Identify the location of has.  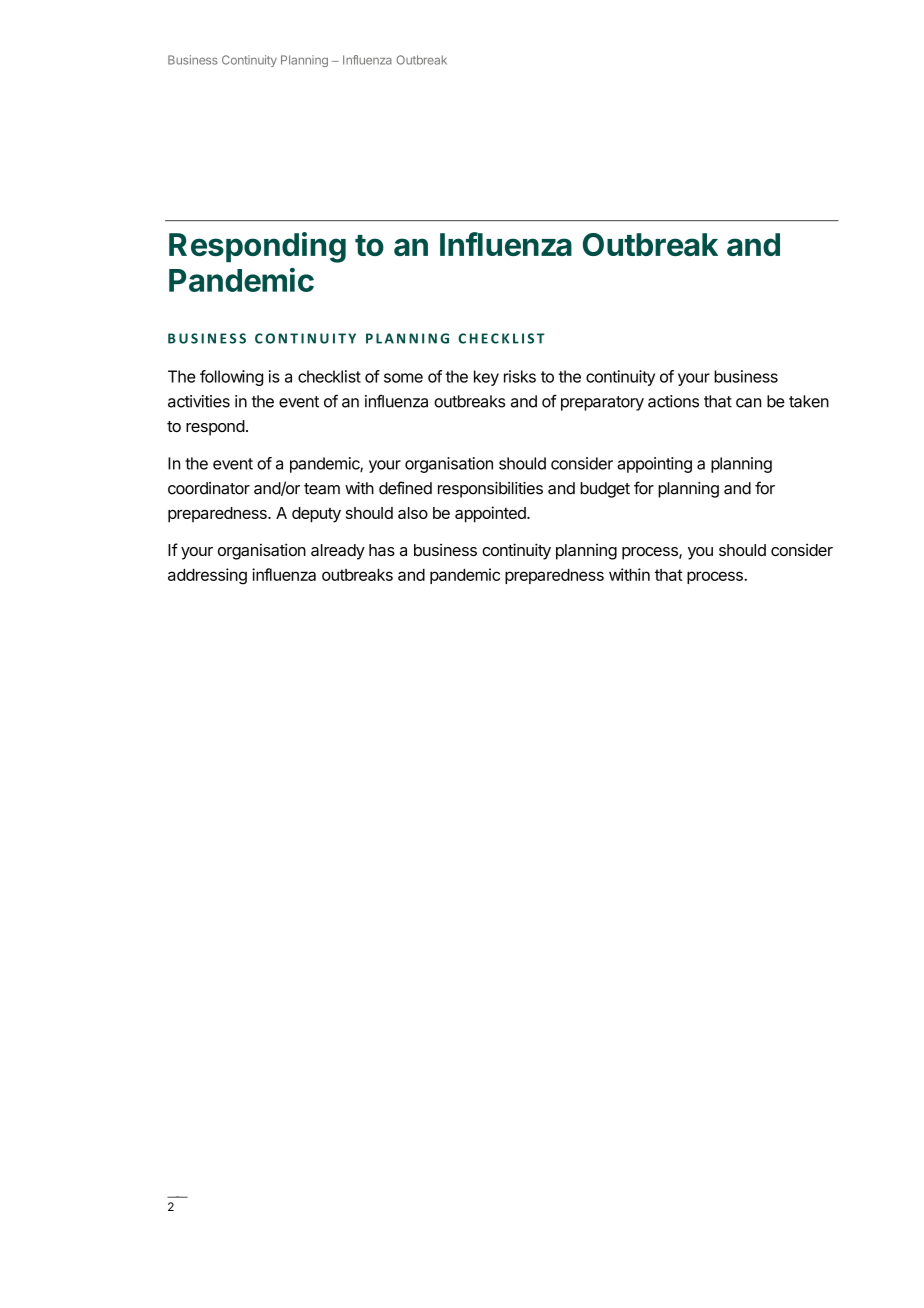
(382, 550).
